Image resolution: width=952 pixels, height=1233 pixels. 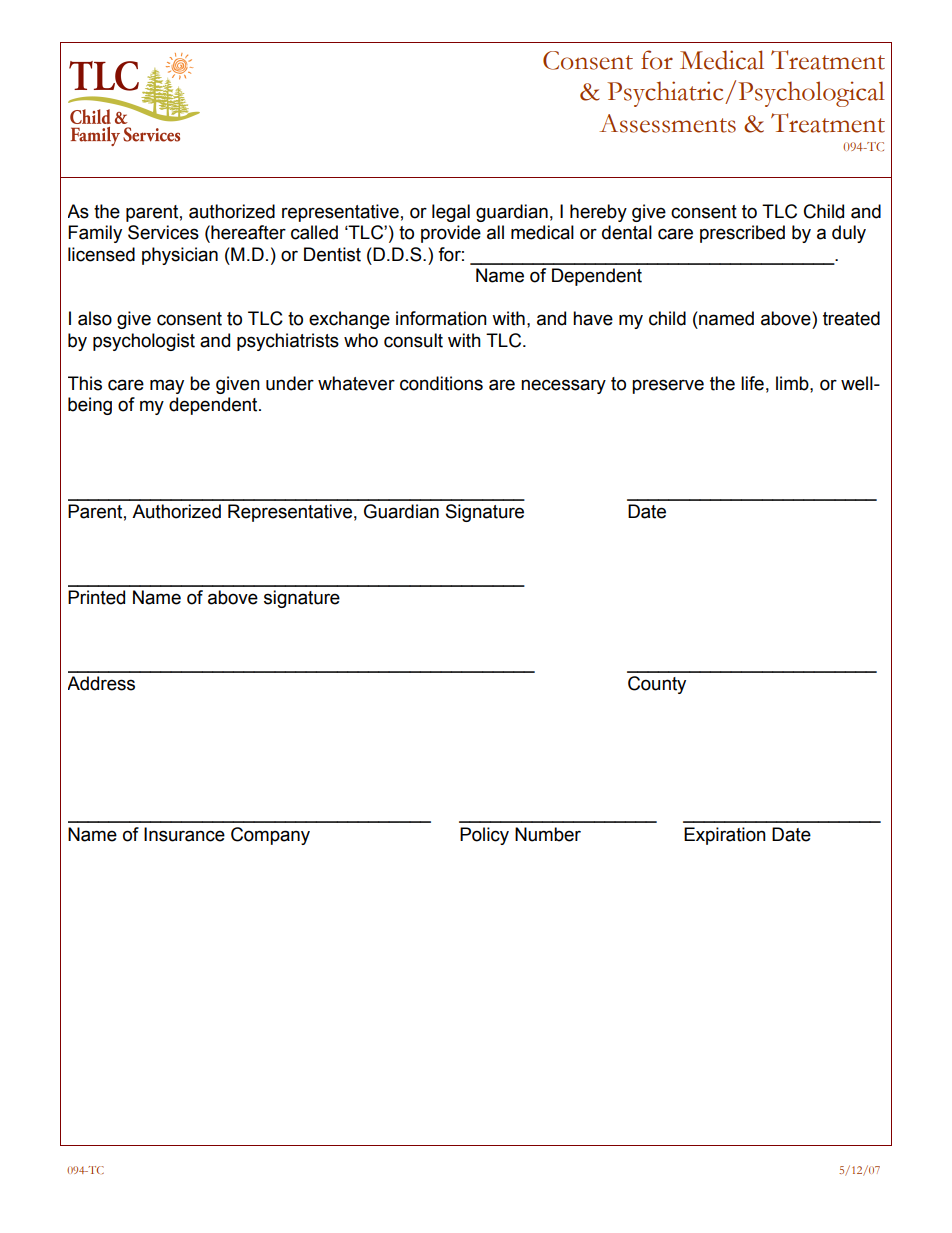 I want to click on Address, so click(x=101, y=683).
